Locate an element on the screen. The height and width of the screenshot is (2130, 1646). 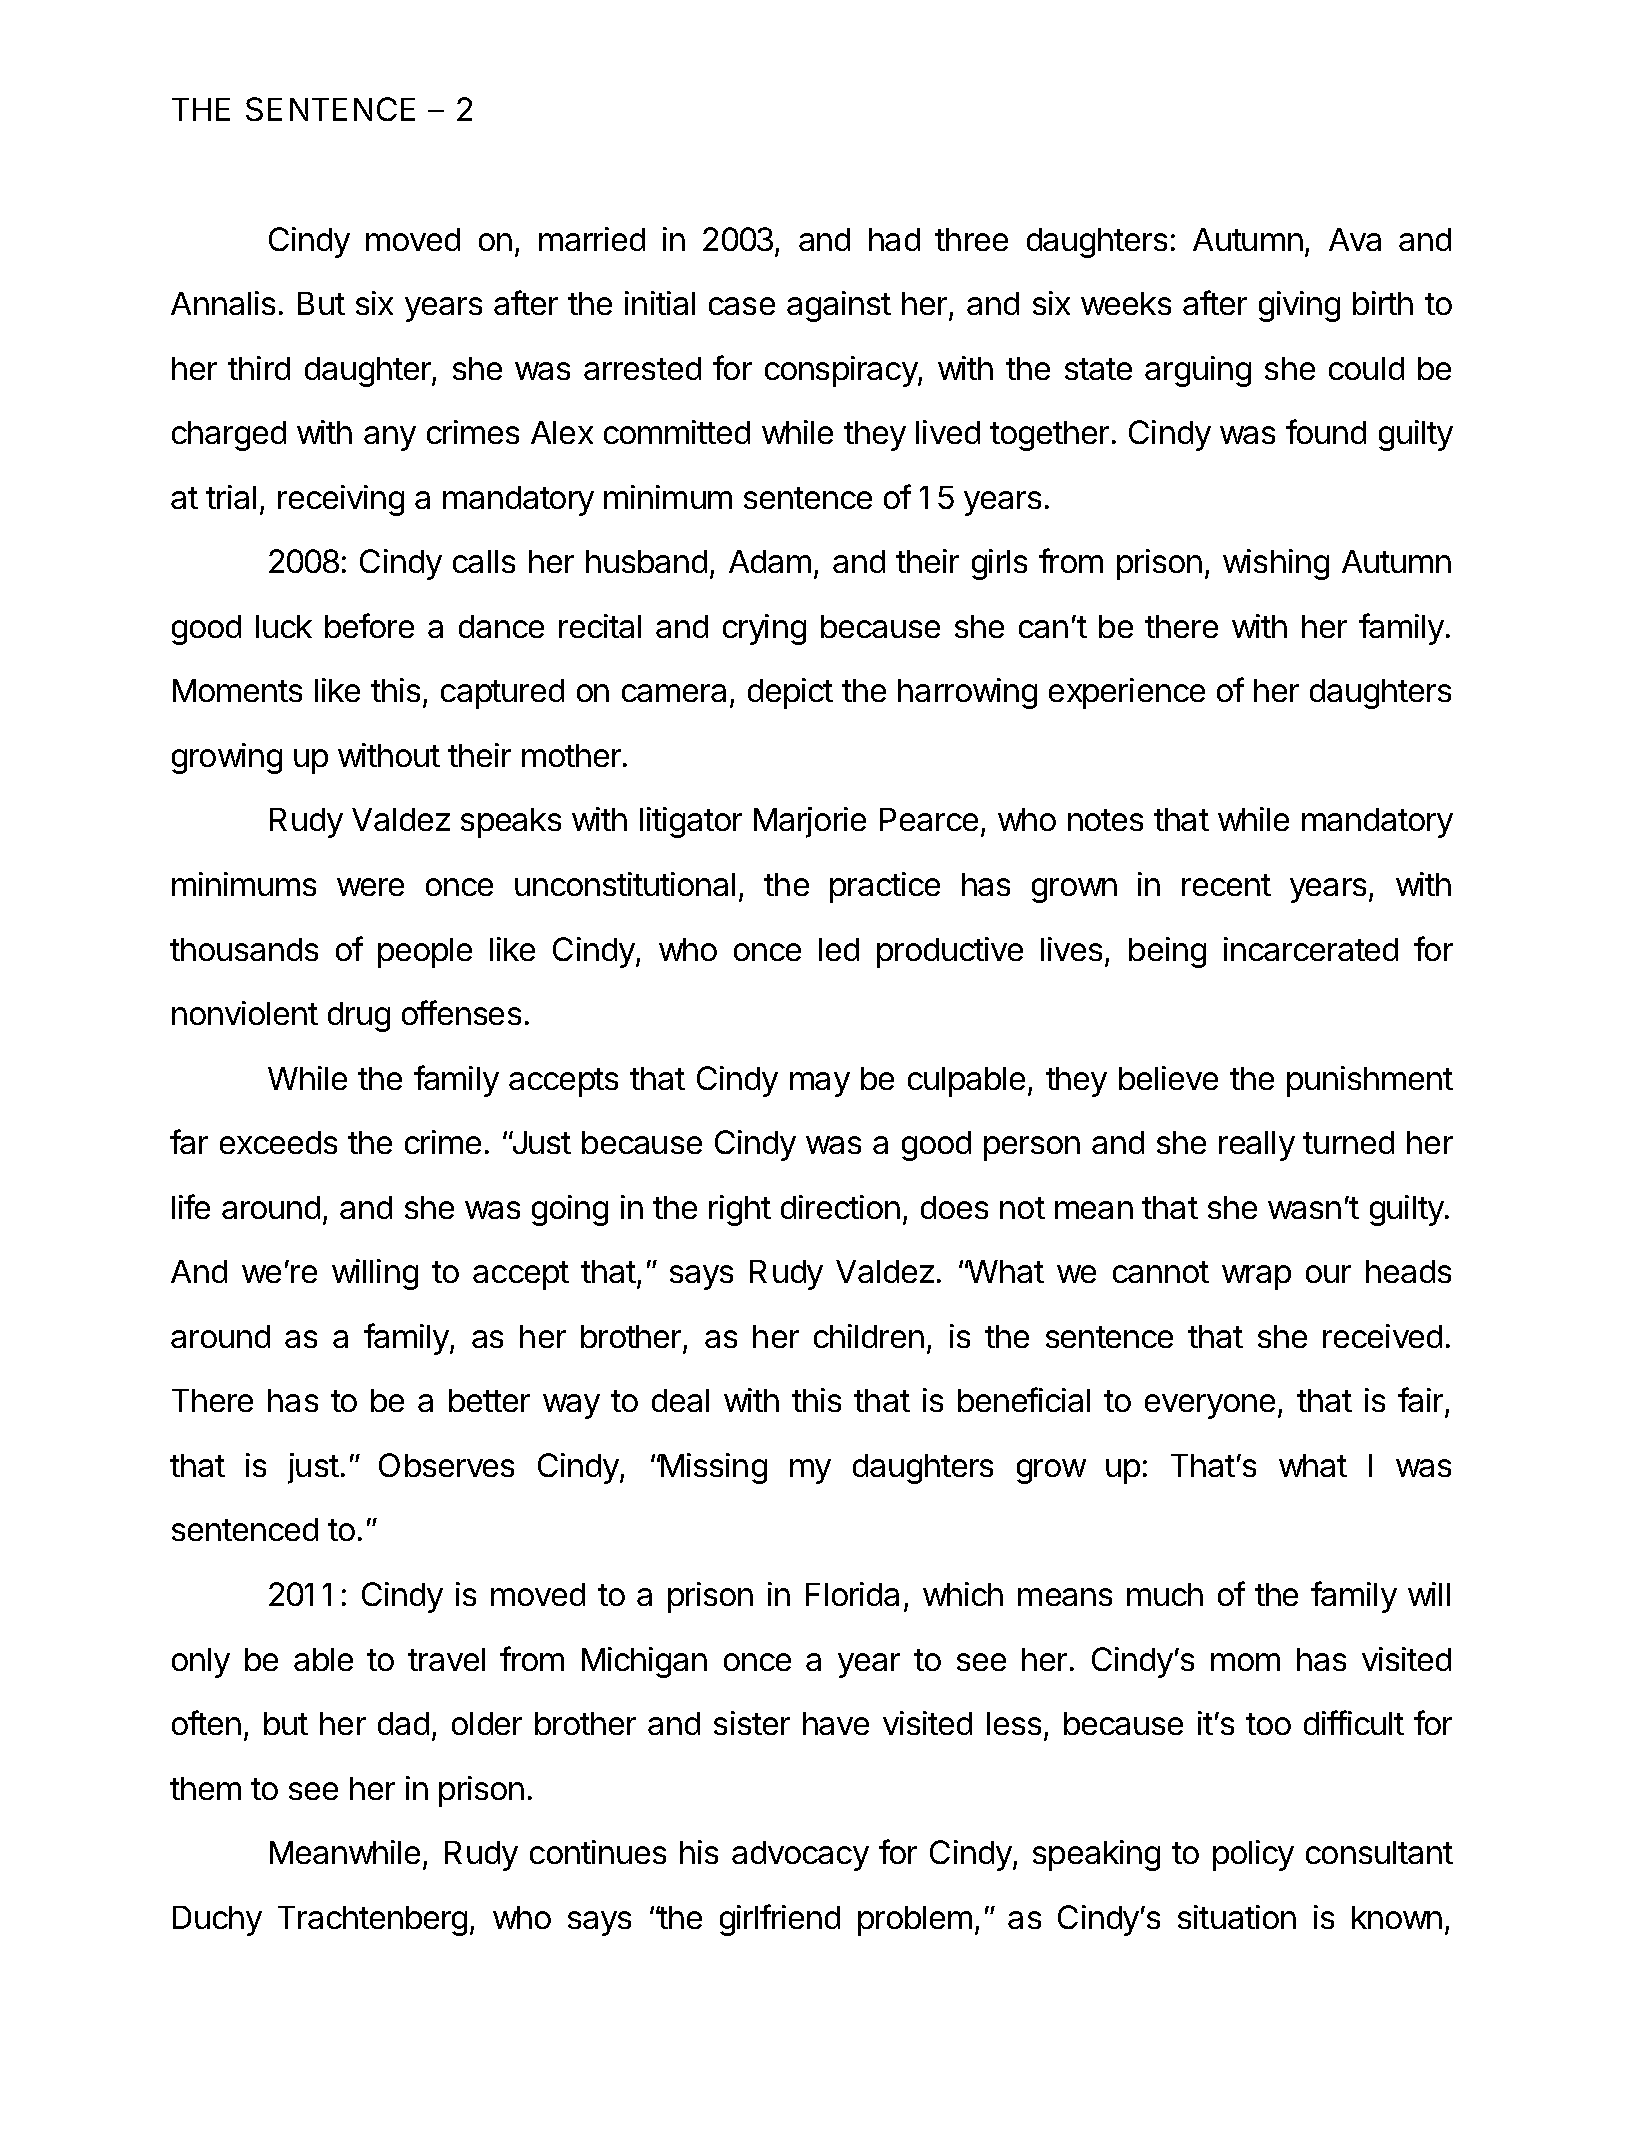
giving is located at coordinates (1299, 306).
